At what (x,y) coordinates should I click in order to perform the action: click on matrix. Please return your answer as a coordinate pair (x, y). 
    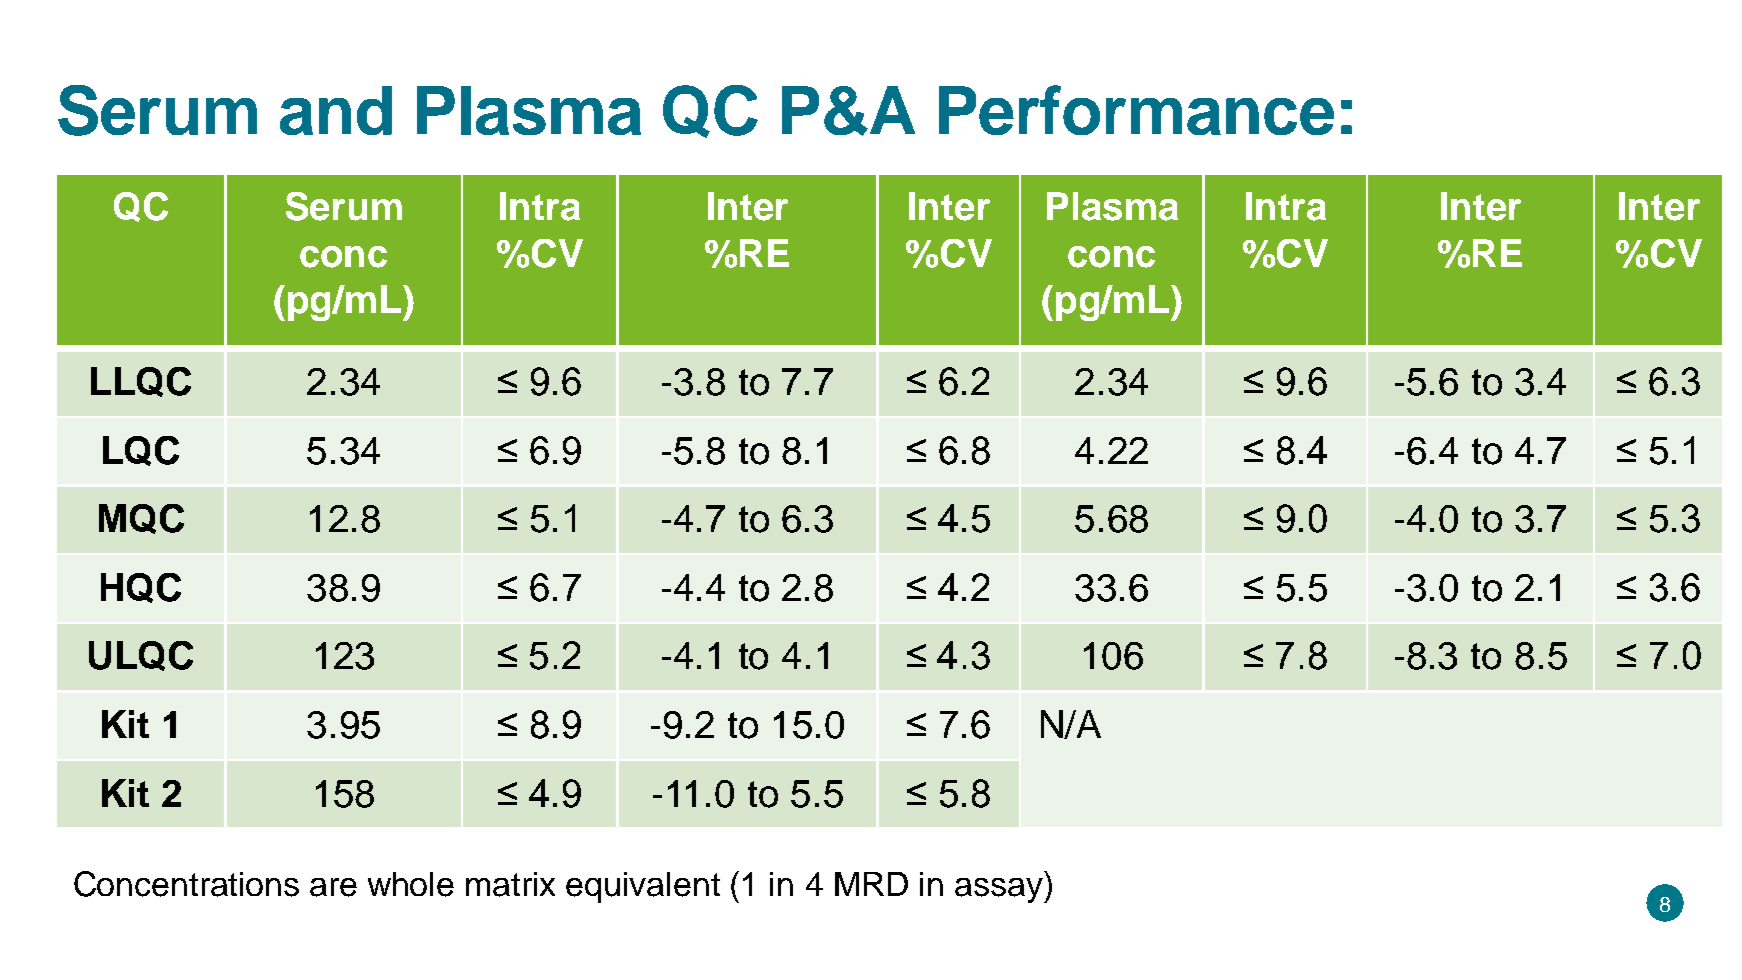
    Looking at the image, I should click on (510, 884).
